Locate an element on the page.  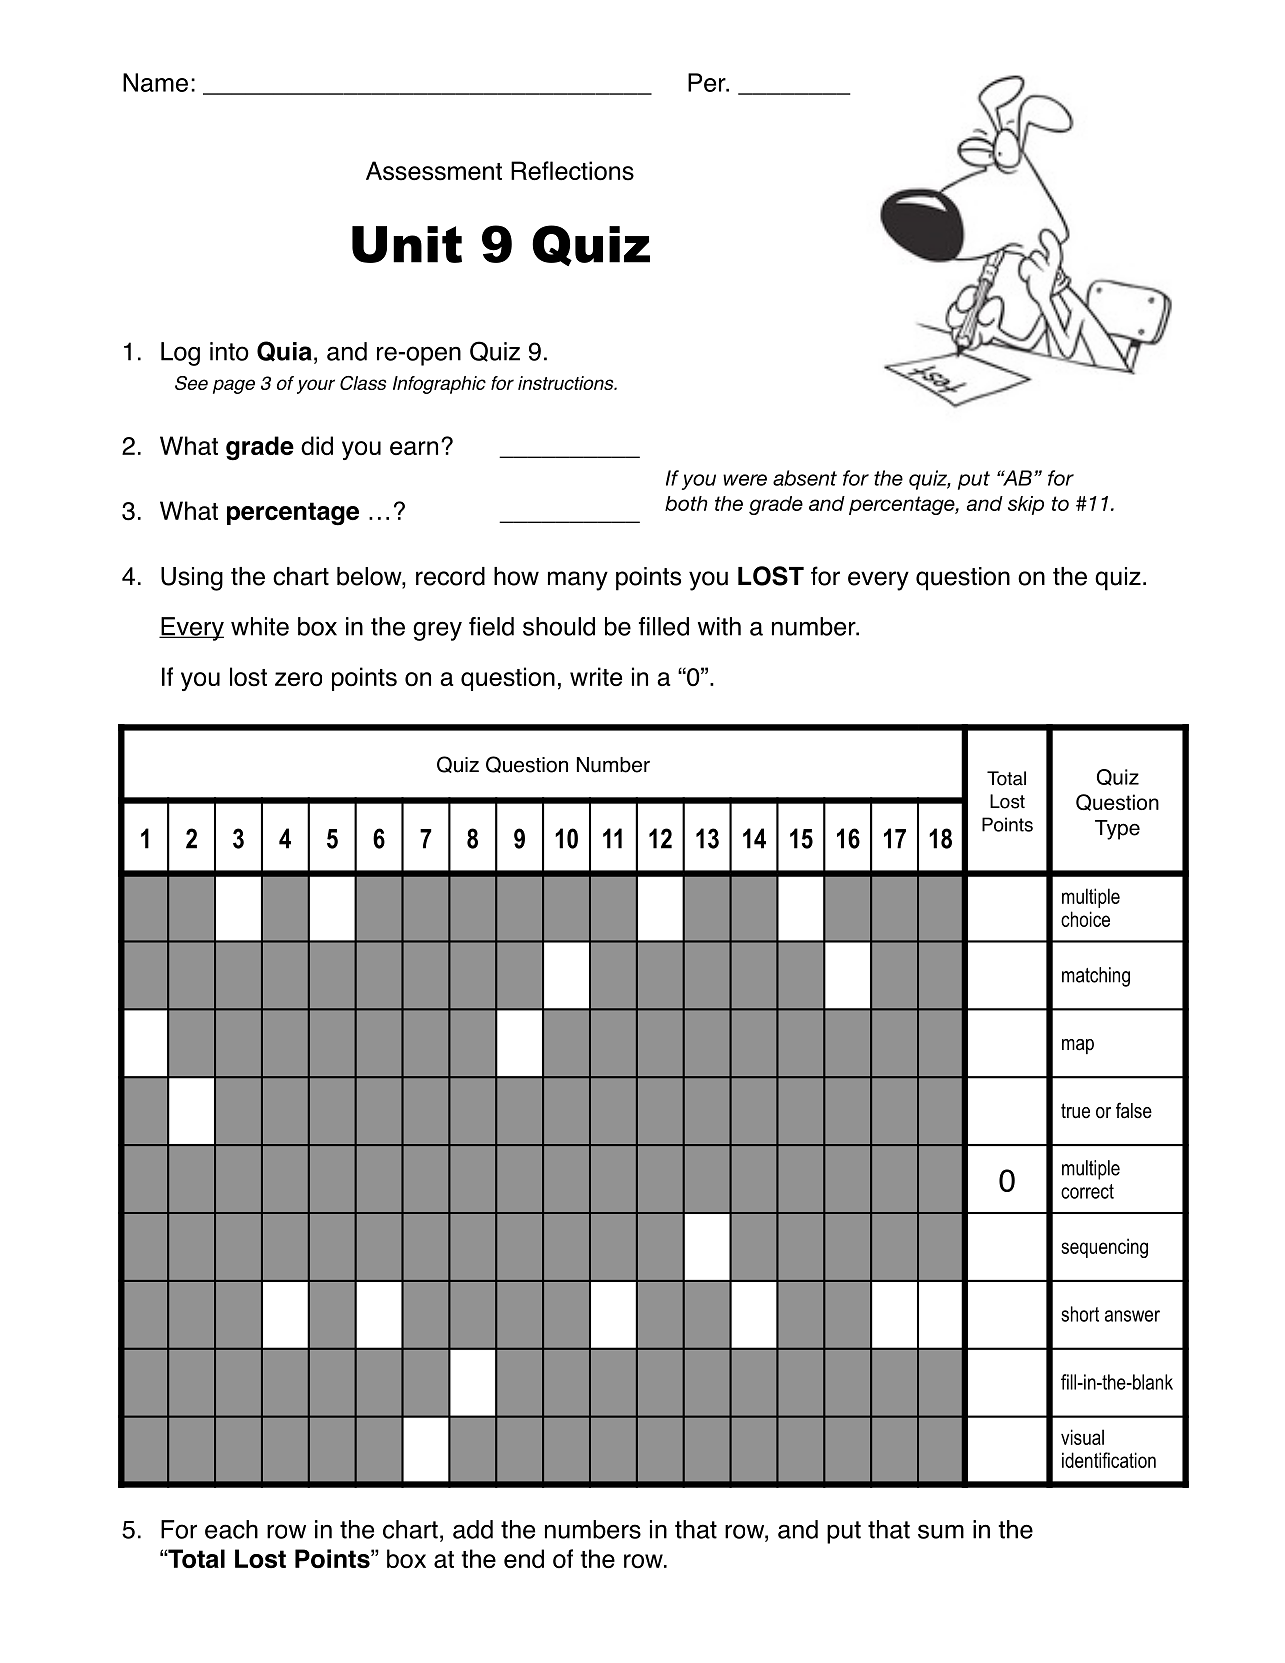
end is located at coordinates (524, 1559).
